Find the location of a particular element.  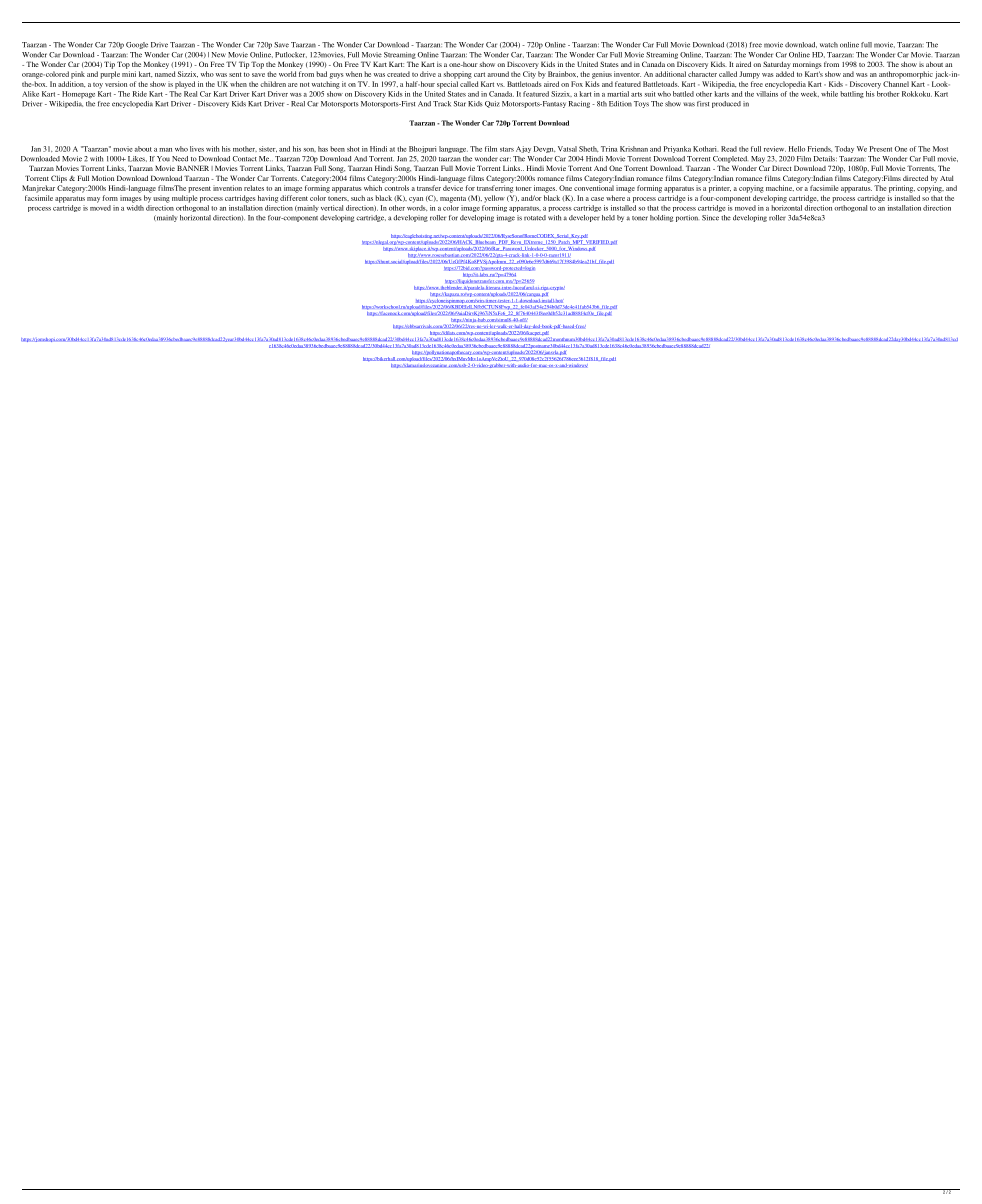

Since is located at coordinates (710, 218).
